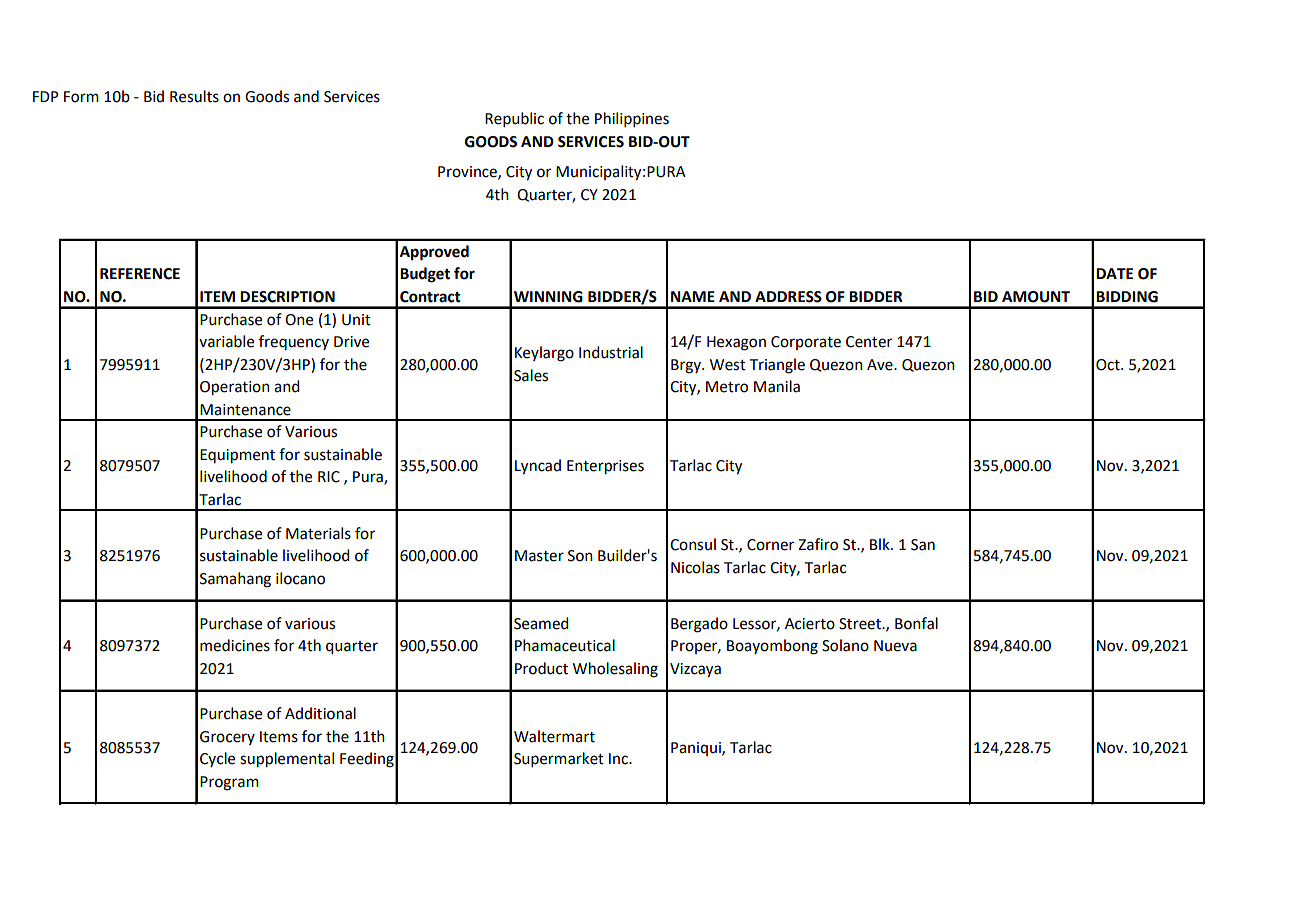 Image resolution: width=1308 pixels, height=924 pixels. What do you see at coordinates (514, 119) in the page?
I see `Republic` at bounding box center [514, 119].
